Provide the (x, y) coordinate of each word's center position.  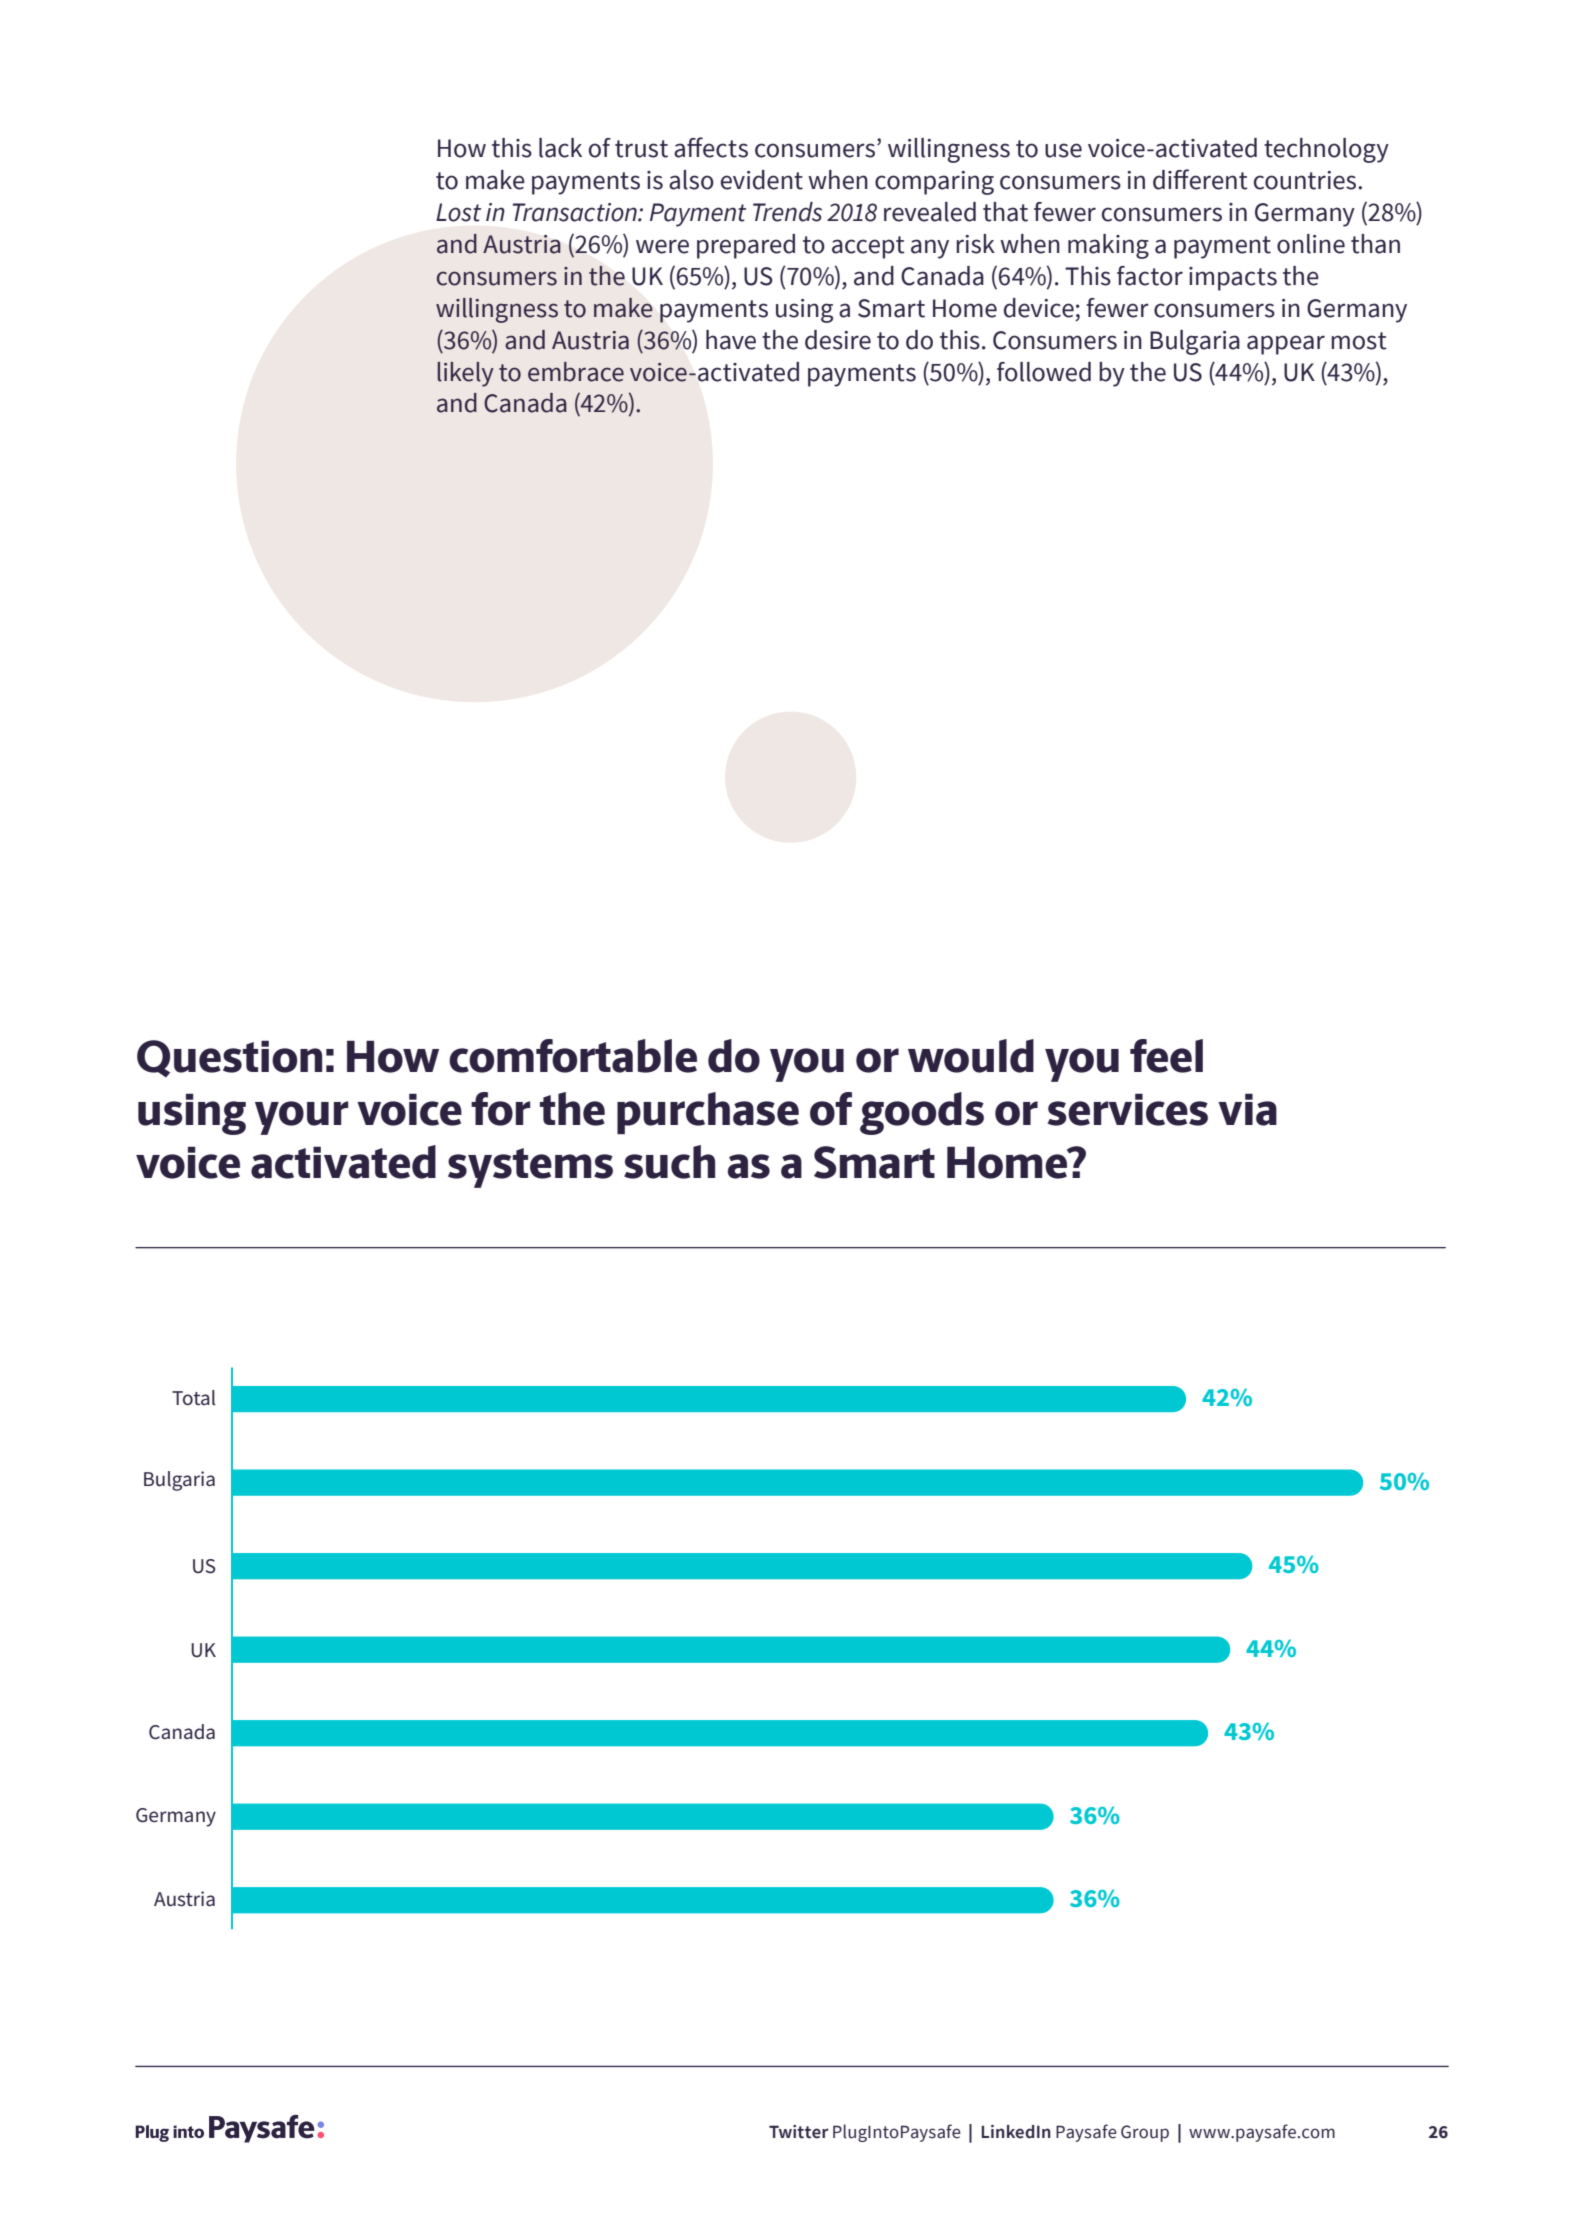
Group (1145, 2133)
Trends (787, 212)
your (302, 1118)
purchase (708, 1113)
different (1200, 179)
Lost (458, 212)
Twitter (799, 2132)
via (1247, 1110)
